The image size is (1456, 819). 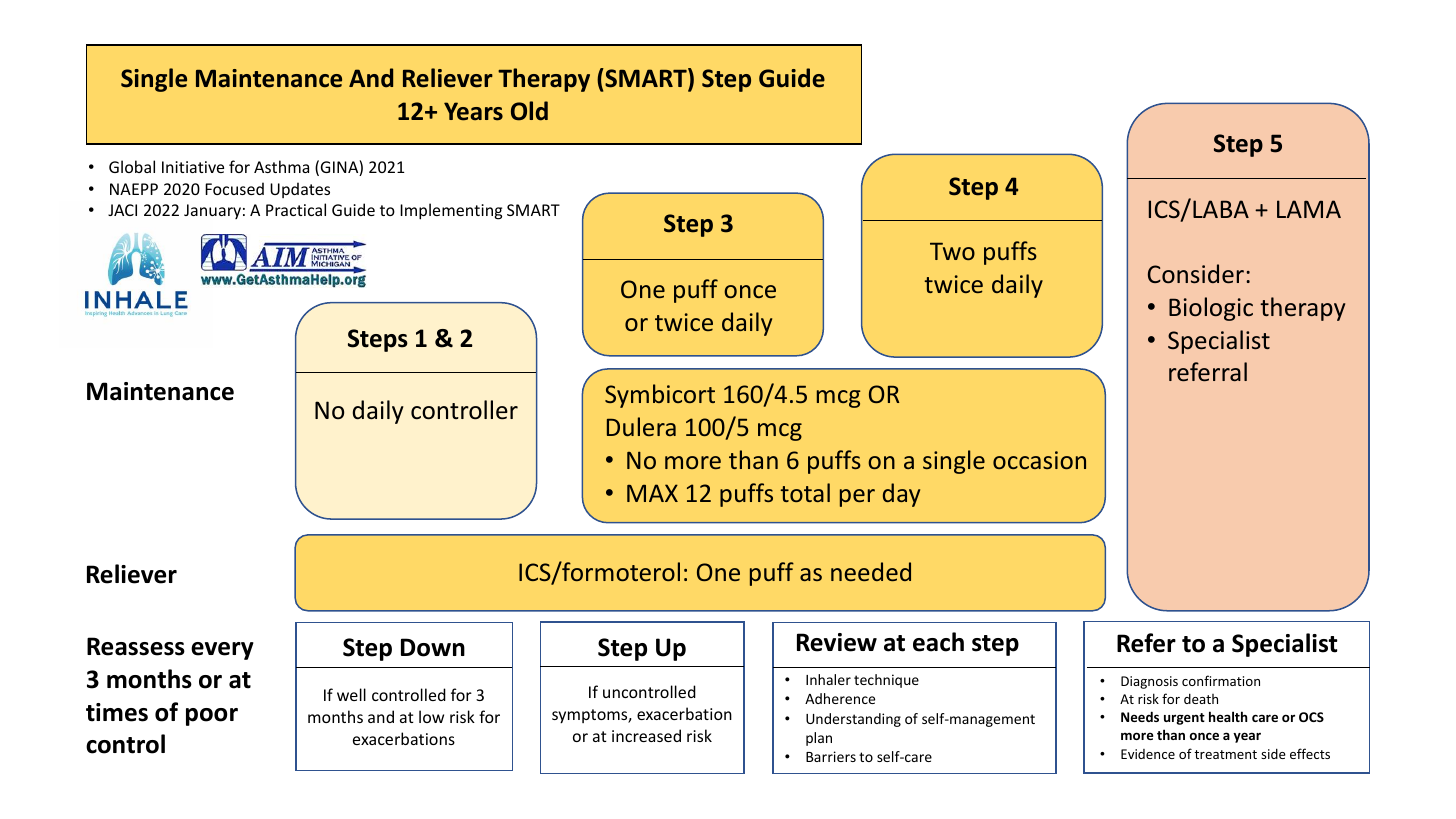 What do you see at coordinates (1039, 460) in the image?
I see `occasion` at bounding box center [1039, 460].
